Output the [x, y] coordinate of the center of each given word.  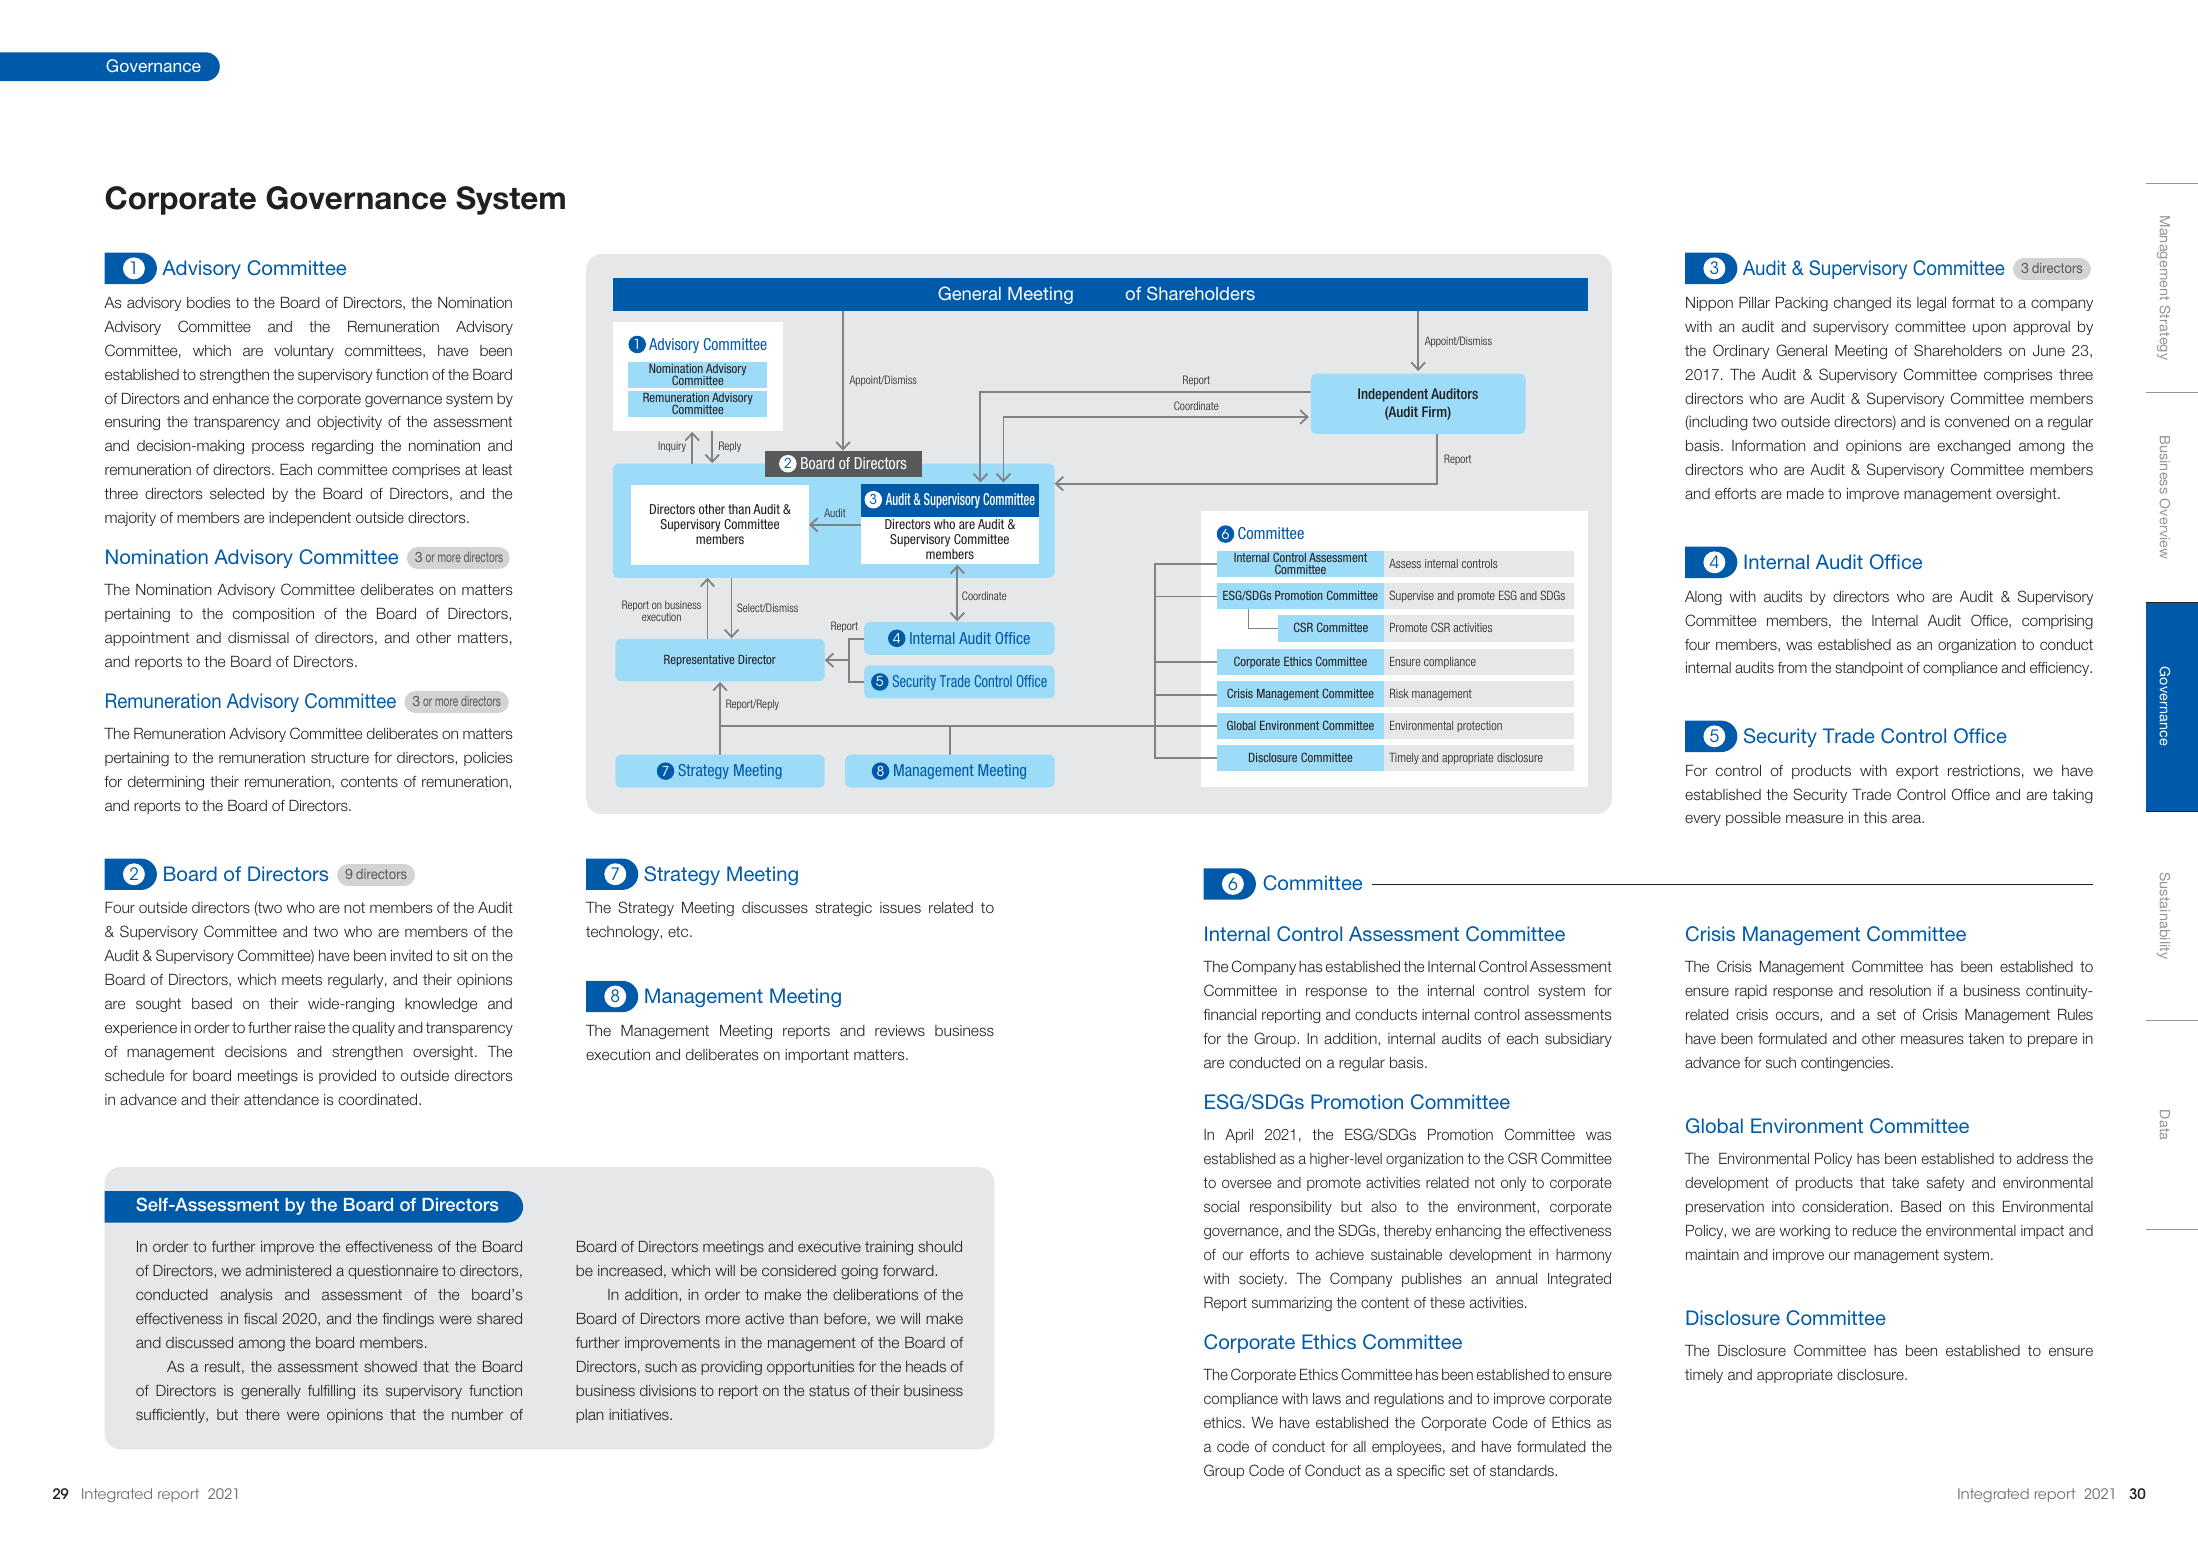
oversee [1247, 1183]
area [1907, 818]
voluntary [304, 352]
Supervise [1411, 596]
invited [411, 955]
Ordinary [1741, 351]
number [477, 1414]
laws [1327, 1398]
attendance [281, 1099]
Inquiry [672, 446]
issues [900, 907]
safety [1946, 1184]
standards [1523, 1470]
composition [273, 615]
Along [1703, 598]
